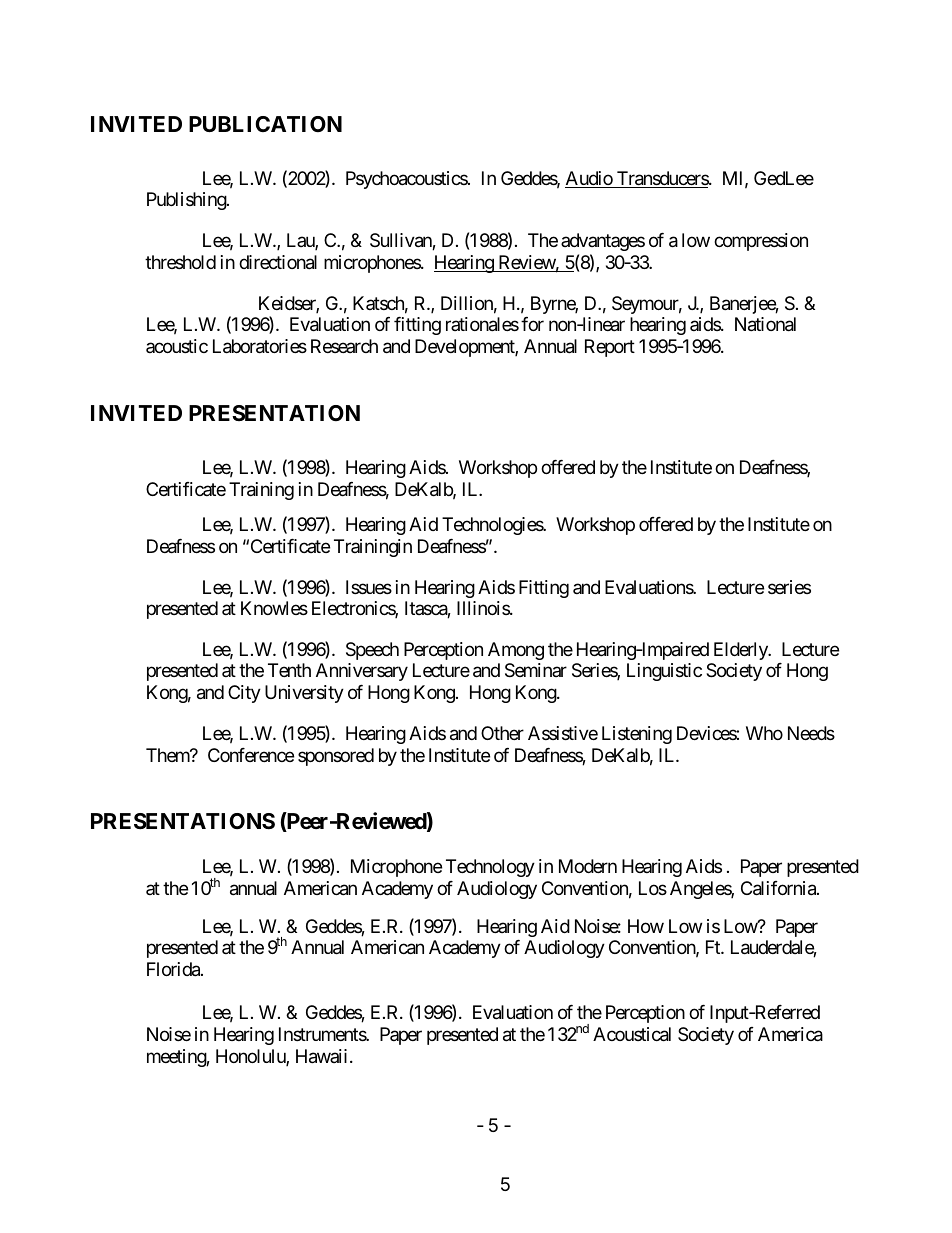 Image resolution: width=952 pixels, height=1233 pixels. What do you see at coordinates (610, 348) in the screenshot?
I see `Report` at bounding box center [610, 348].
